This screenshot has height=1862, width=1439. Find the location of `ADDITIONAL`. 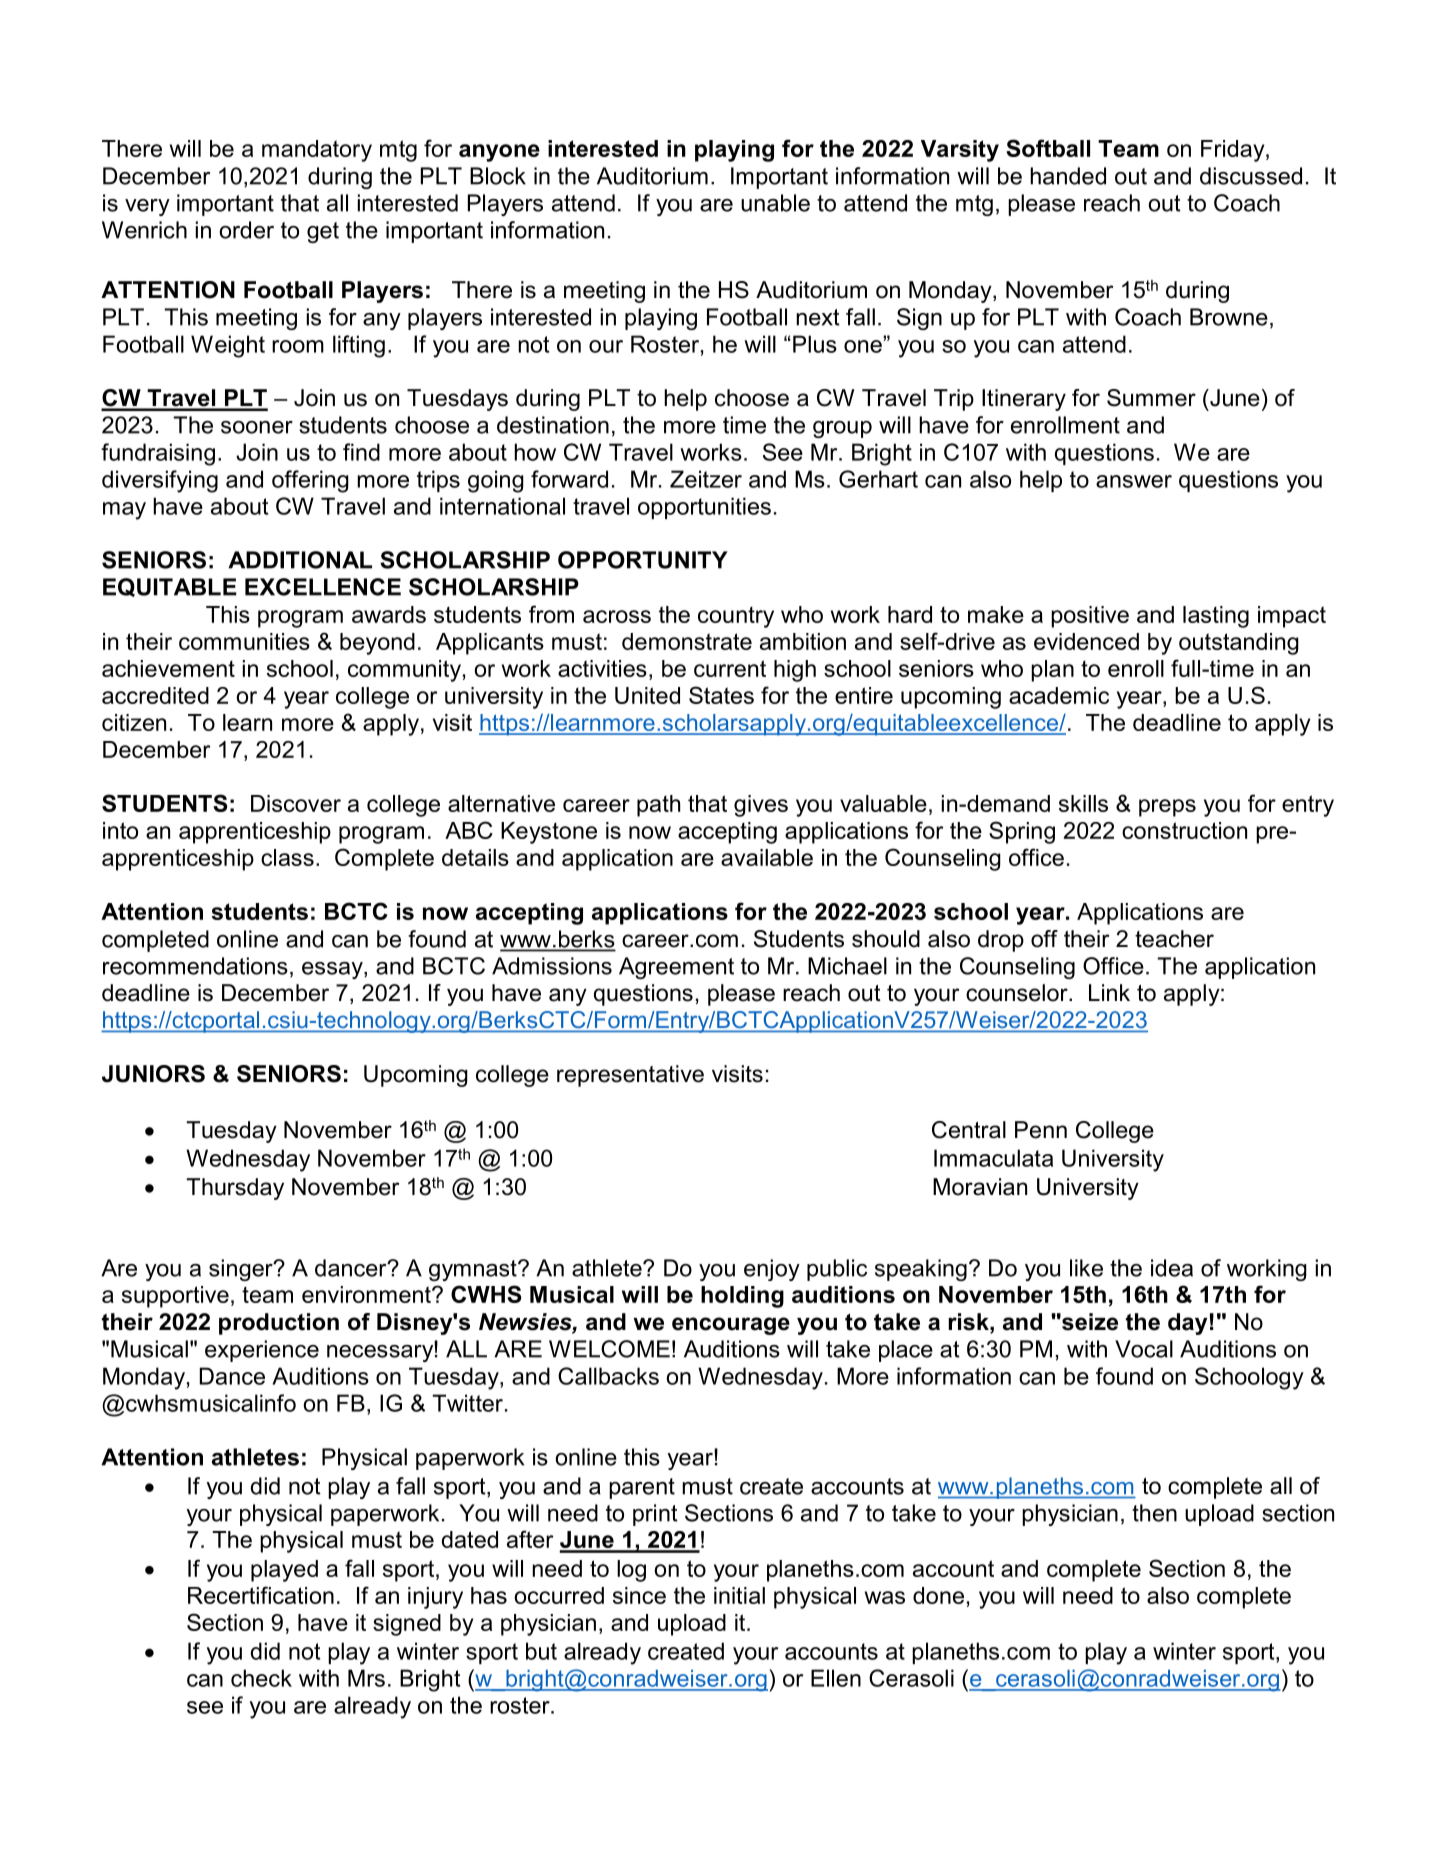

ADDITIONAL is located at coordinates (300, 560).
